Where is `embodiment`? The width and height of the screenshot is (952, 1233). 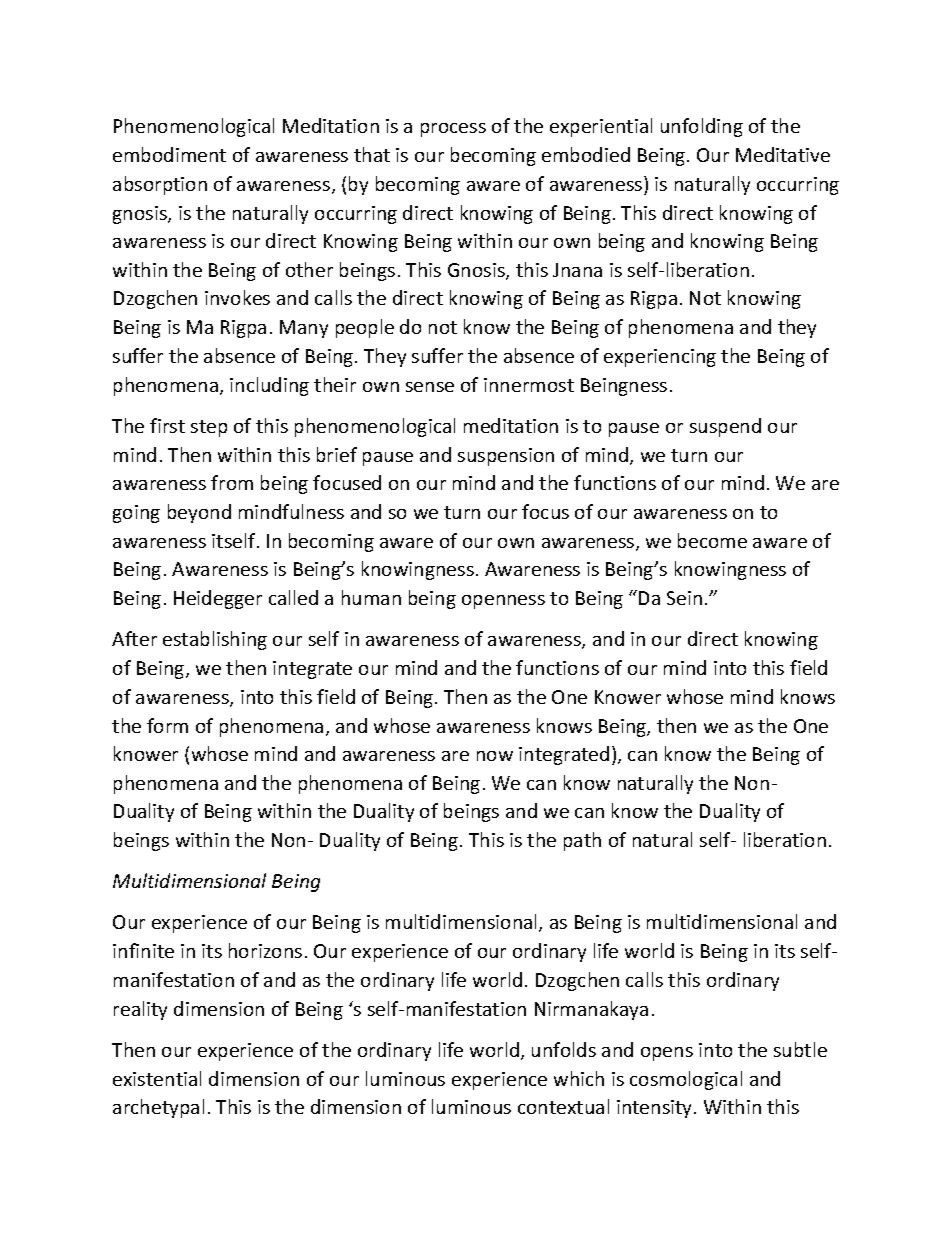
embodiment is located at coordinates (169, 154).
